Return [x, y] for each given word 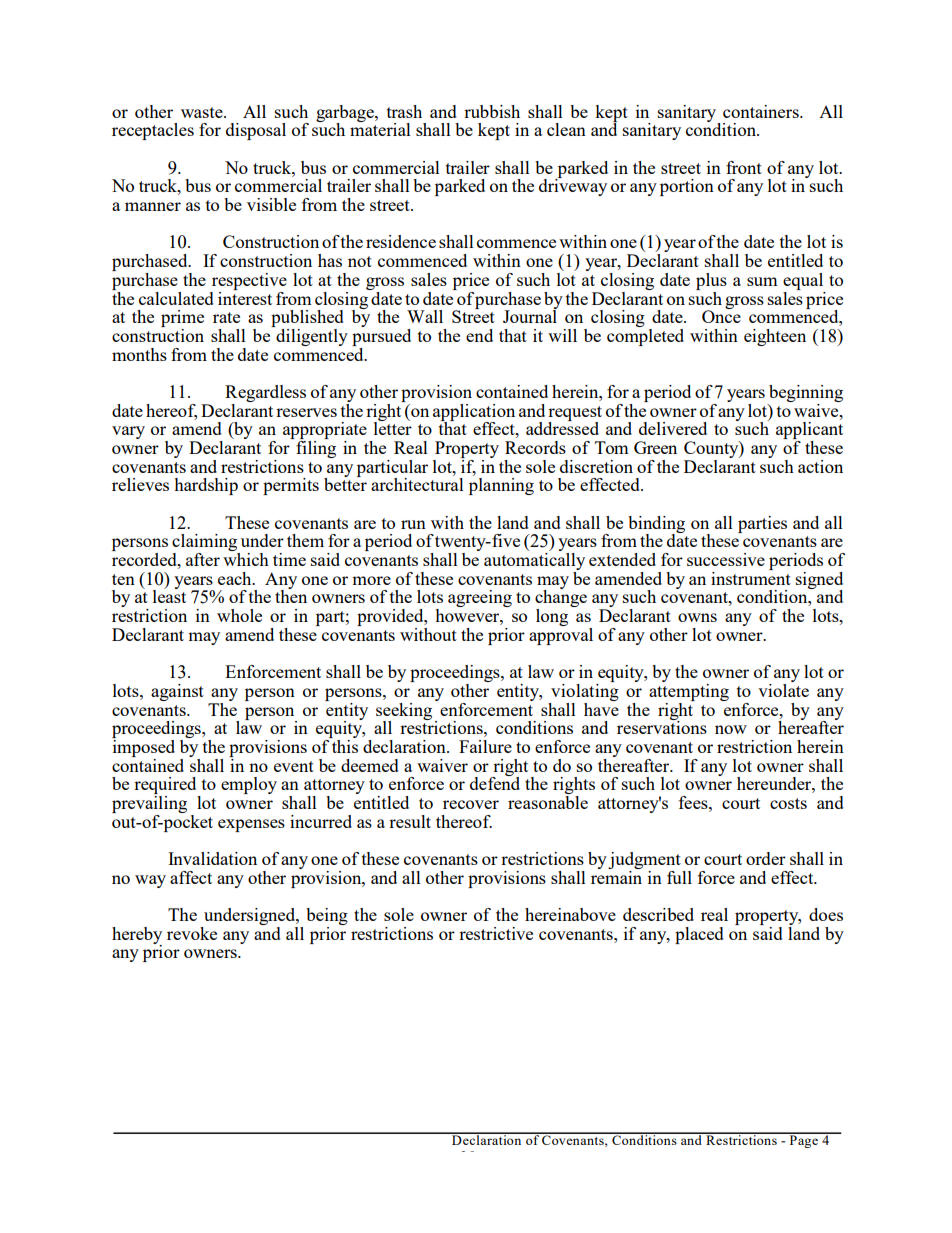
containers [762, 111]
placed [699, 935]
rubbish [492, 111]
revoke [192, 933]
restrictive [496, 933]
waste [203, 112]
